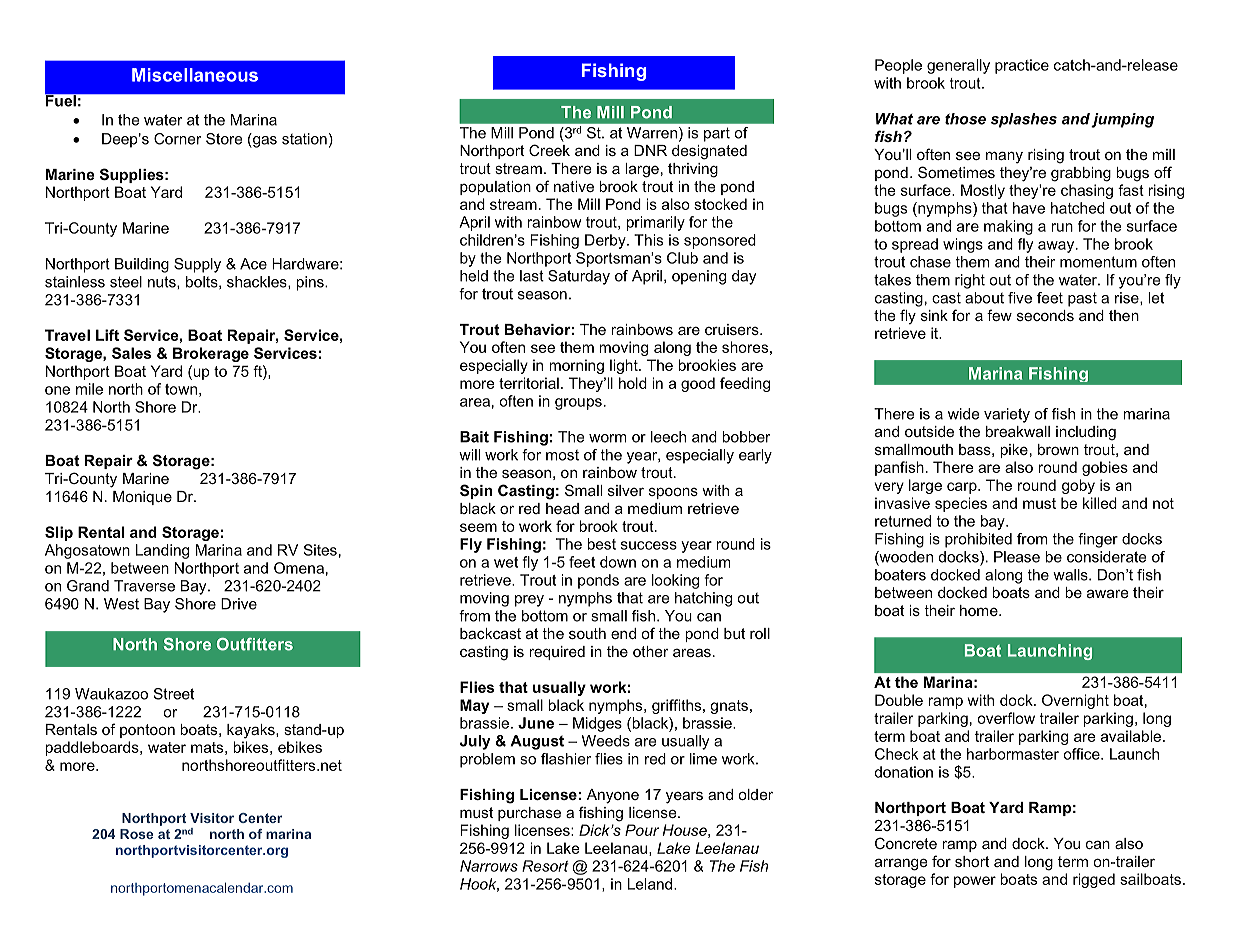  I want to click on home, so click(980, 610).
